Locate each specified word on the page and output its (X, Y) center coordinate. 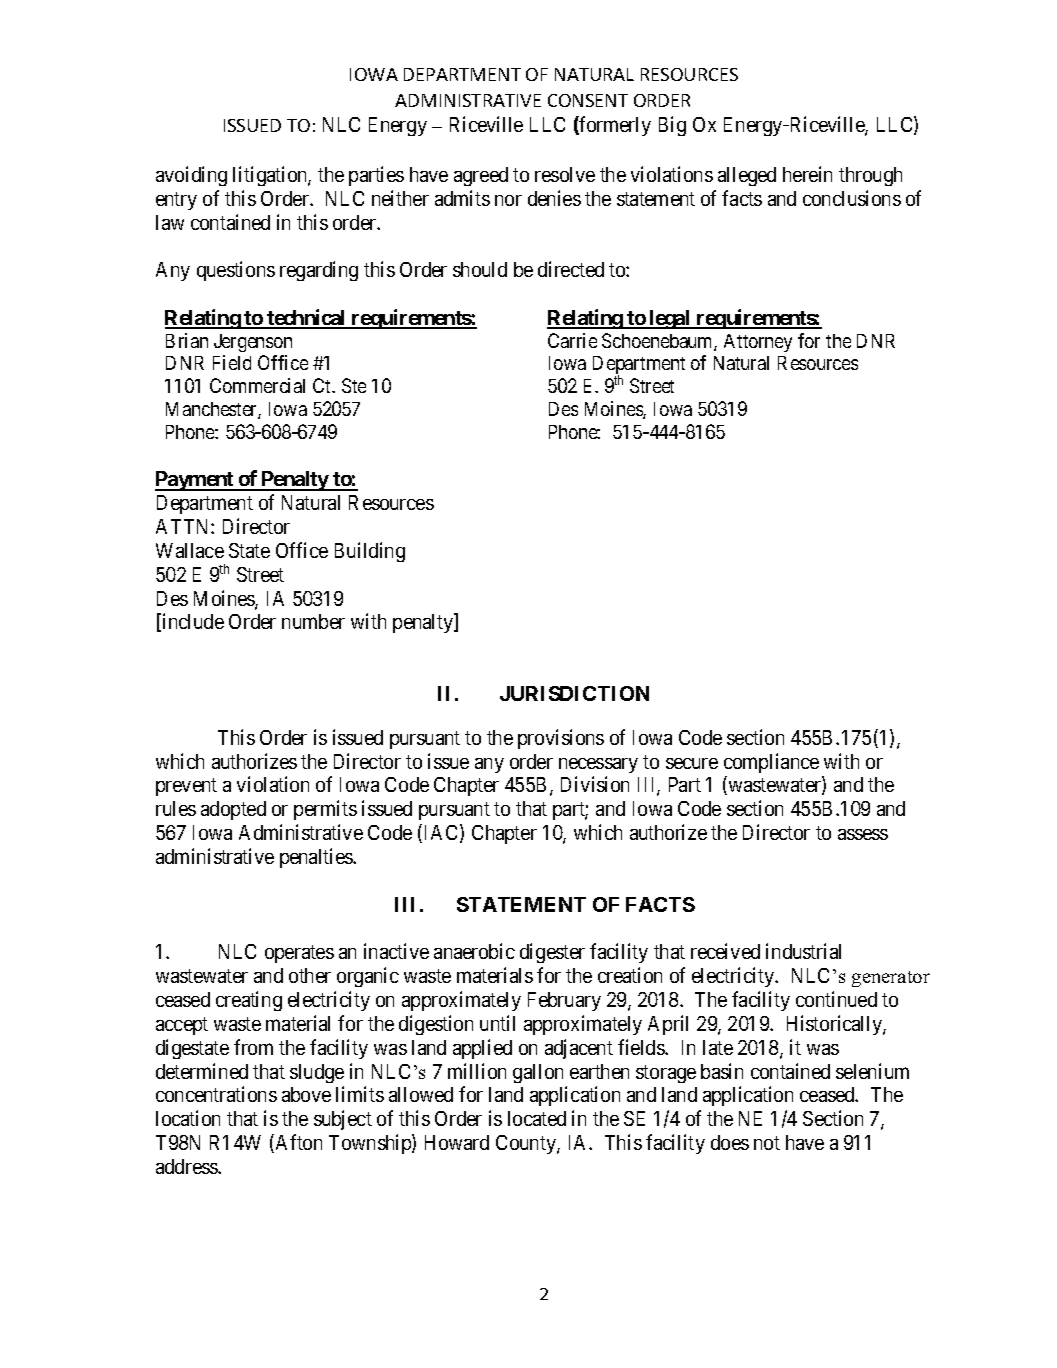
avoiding (191, 176)
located (537, 1118)
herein (807, 174)
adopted (233, 810)
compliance (771, 763)
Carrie (572, 340)
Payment (195, 481)
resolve (565, 174)
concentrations (216, 1094)
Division (595, 784)
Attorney (758, 343)
